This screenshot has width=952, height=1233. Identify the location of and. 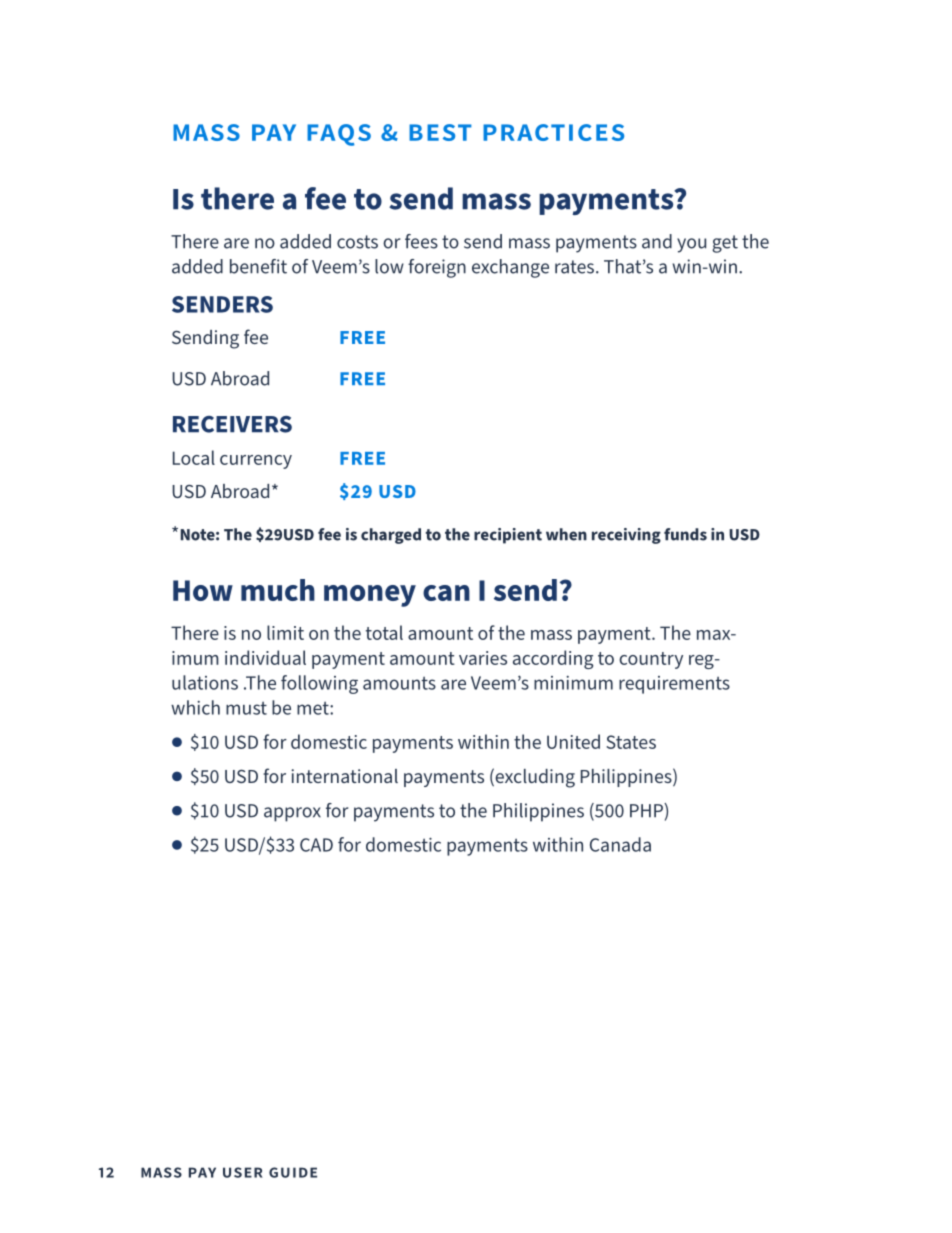
(657, 241).
